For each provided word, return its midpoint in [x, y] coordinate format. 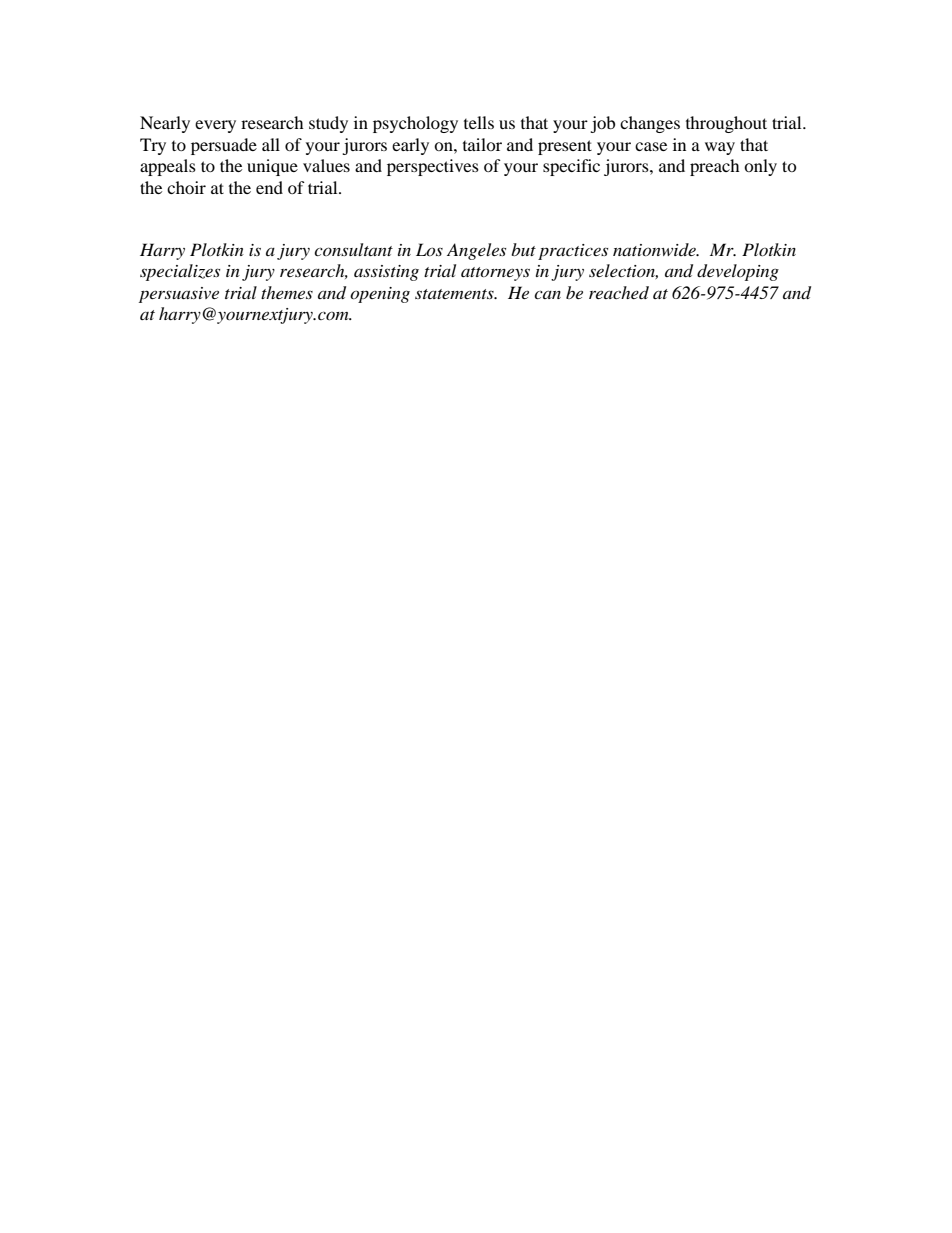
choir [186, 187]
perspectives [433, 167]
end [269, 187]
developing [738, 272]
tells [479, 122]
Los [429, 249]
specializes [180, 272]
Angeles [476, 251]
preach [715, 167]
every [215, 126]
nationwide [655, 249]
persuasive [179, 295]
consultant [353, 249]
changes [650, 124]
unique [272, 167]
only [760, 167]
